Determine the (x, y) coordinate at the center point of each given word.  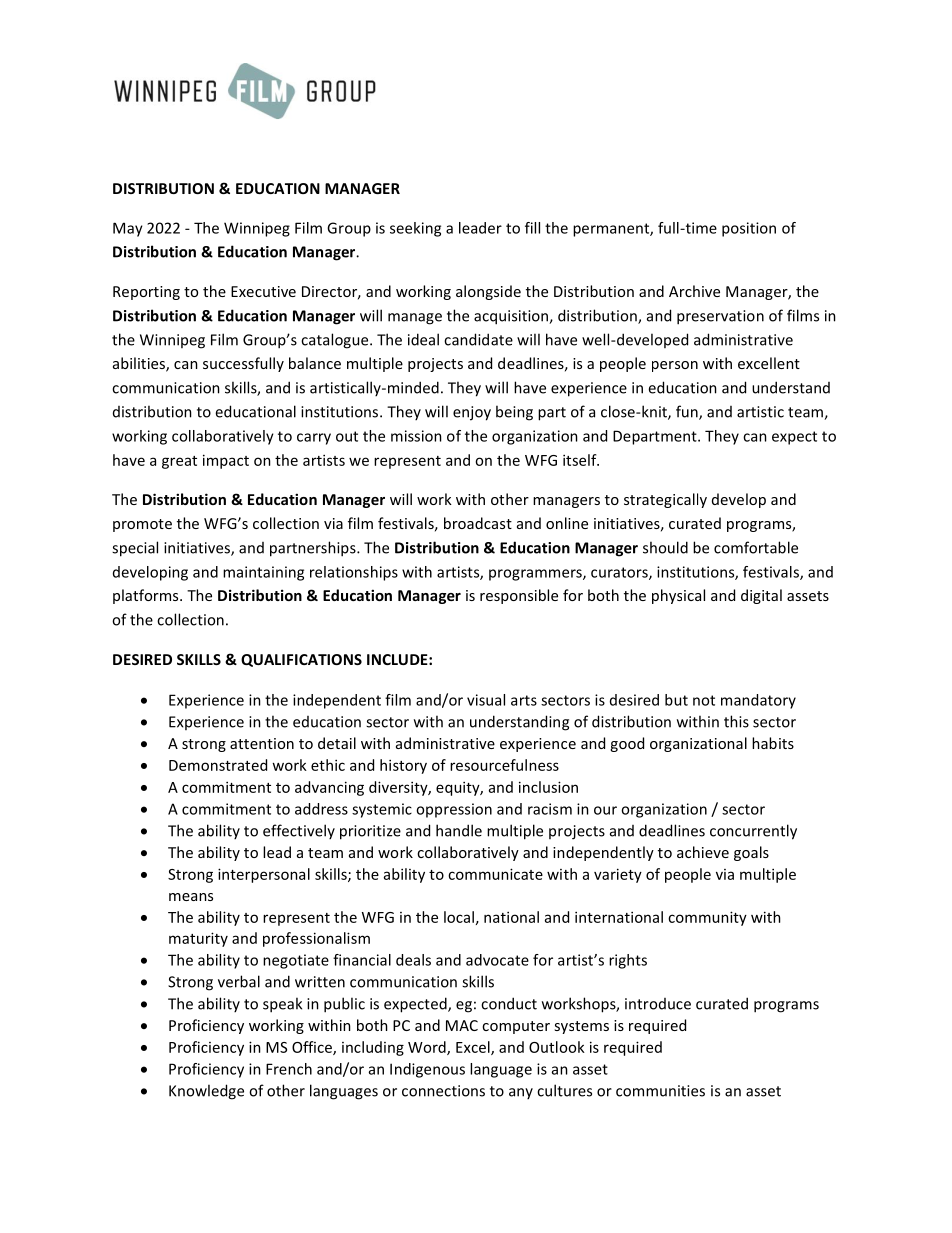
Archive (694, 291)
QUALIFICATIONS (301, 660)
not (704, 700)
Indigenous (427, 1070)
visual (486, 700)
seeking (415, 229)
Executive (263, 291)
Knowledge (206, 1092)
